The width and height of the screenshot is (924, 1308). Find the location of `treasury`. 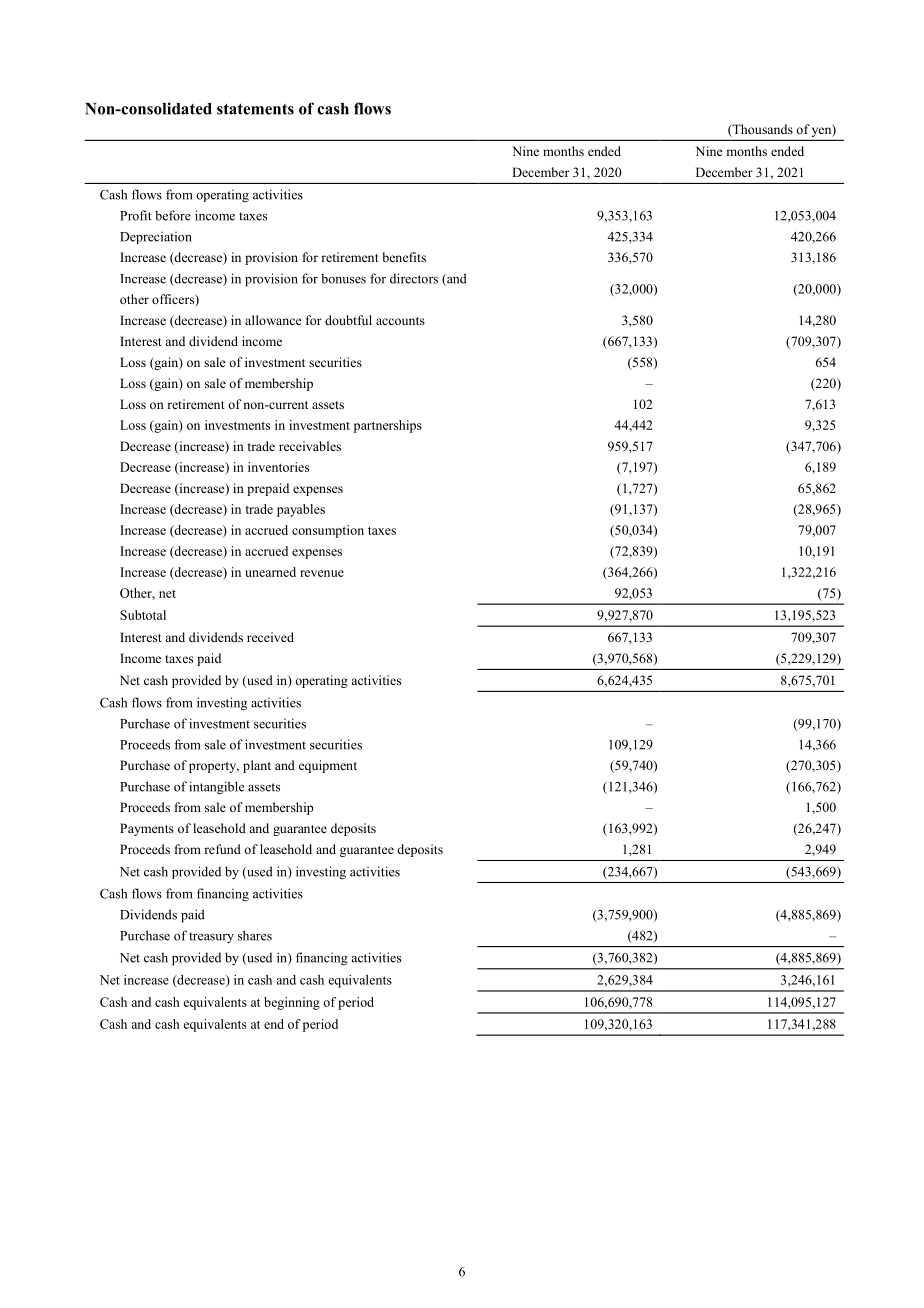

treasury is located at coordinates (211, 938).
